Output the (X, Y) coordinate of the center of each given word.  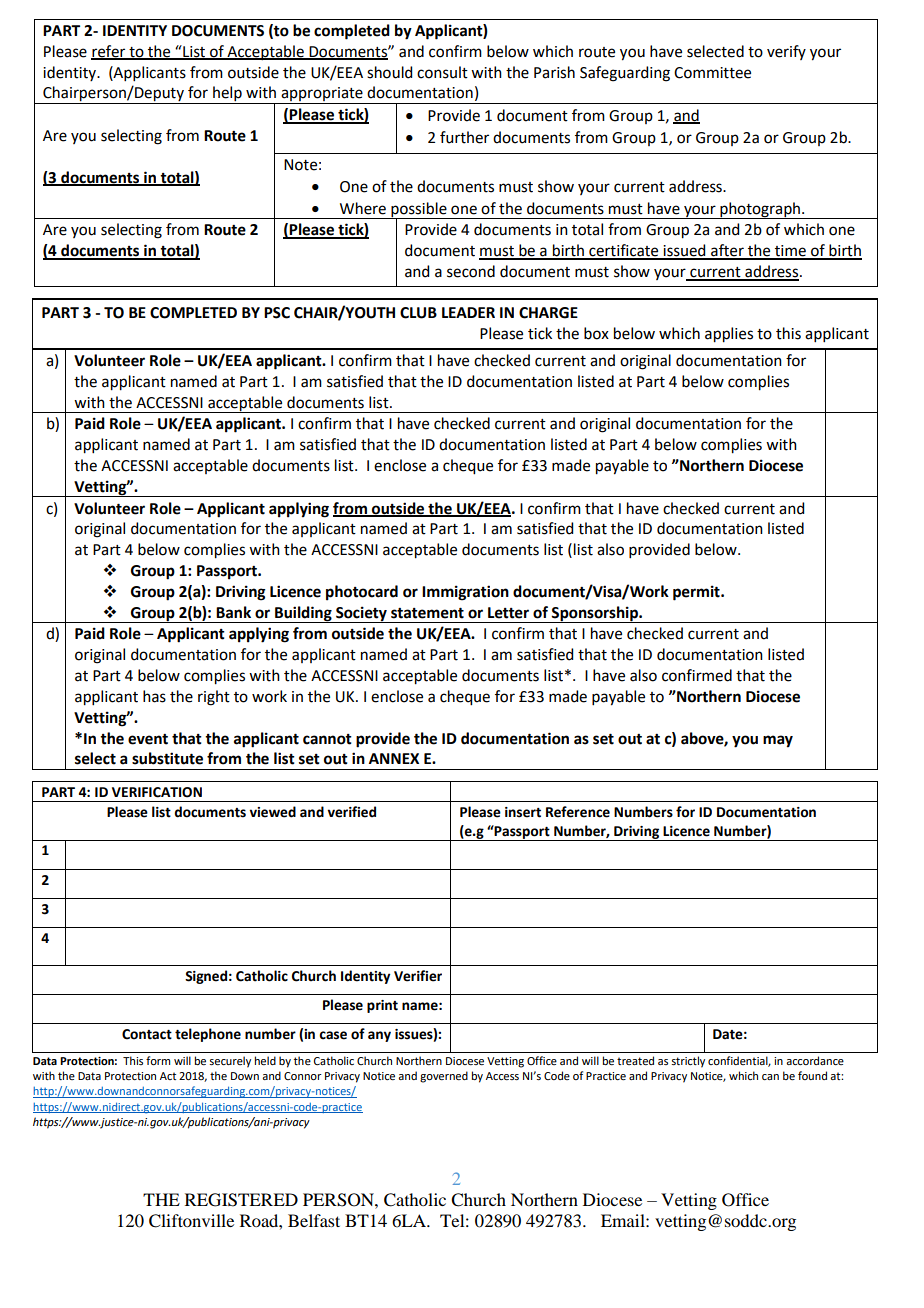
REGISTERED (241, 1200)
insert (523, 812)
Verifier (418, 976)
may (778, 741)
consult (442, 72)
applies (729, 335)
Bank (233, 612)
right (214, 698)
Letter (508, 613)
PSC (277, 313)
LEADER (468, 312)
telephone (208, 1035)
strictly (688, 1062)
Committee (712, 73)
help (227, 95)
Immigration (465, 593)
